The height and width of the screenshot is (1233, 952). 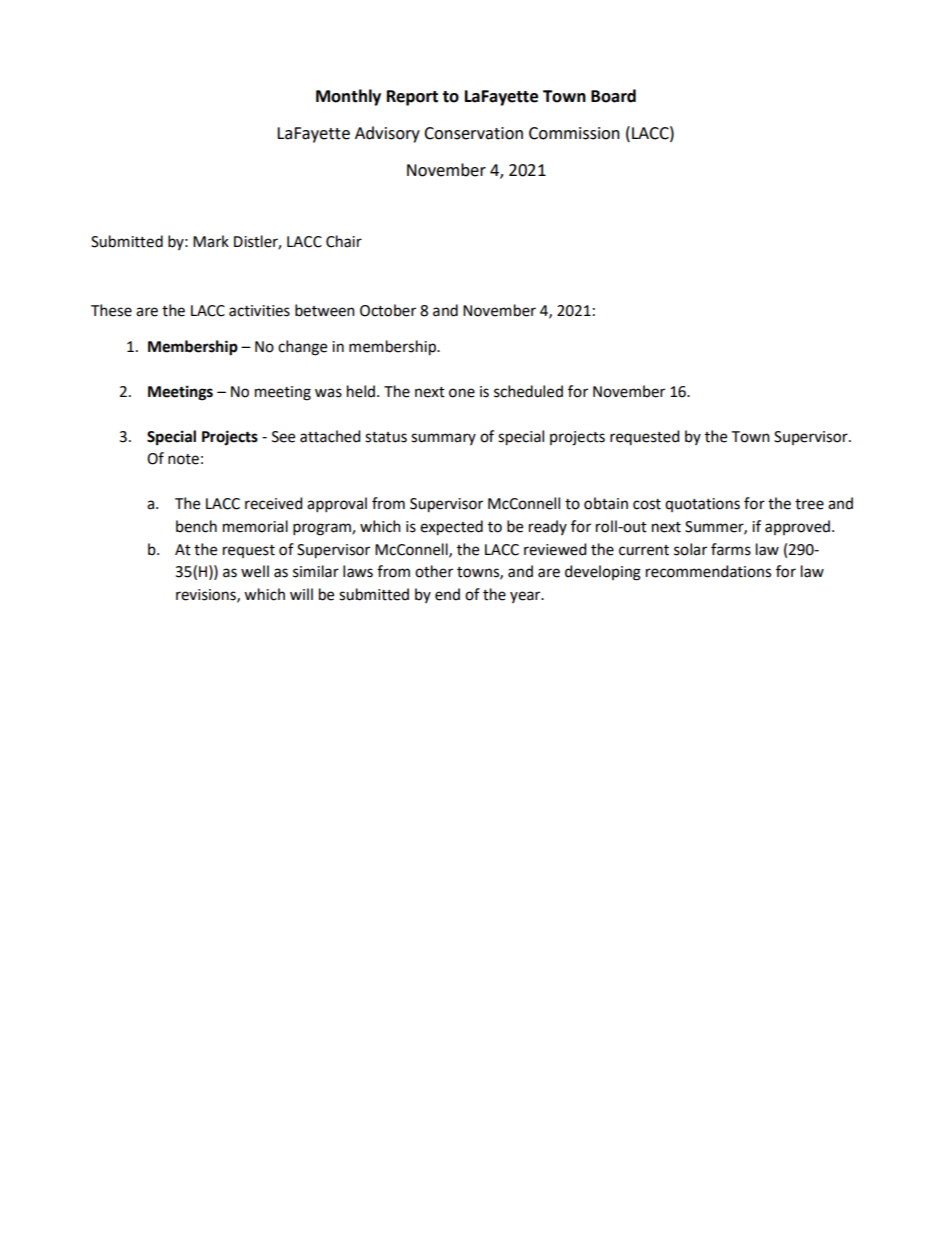 What do you see at coordinates (348, 97) in the screenshot?
I see `Monthly` at bounding box center [348, 97].
